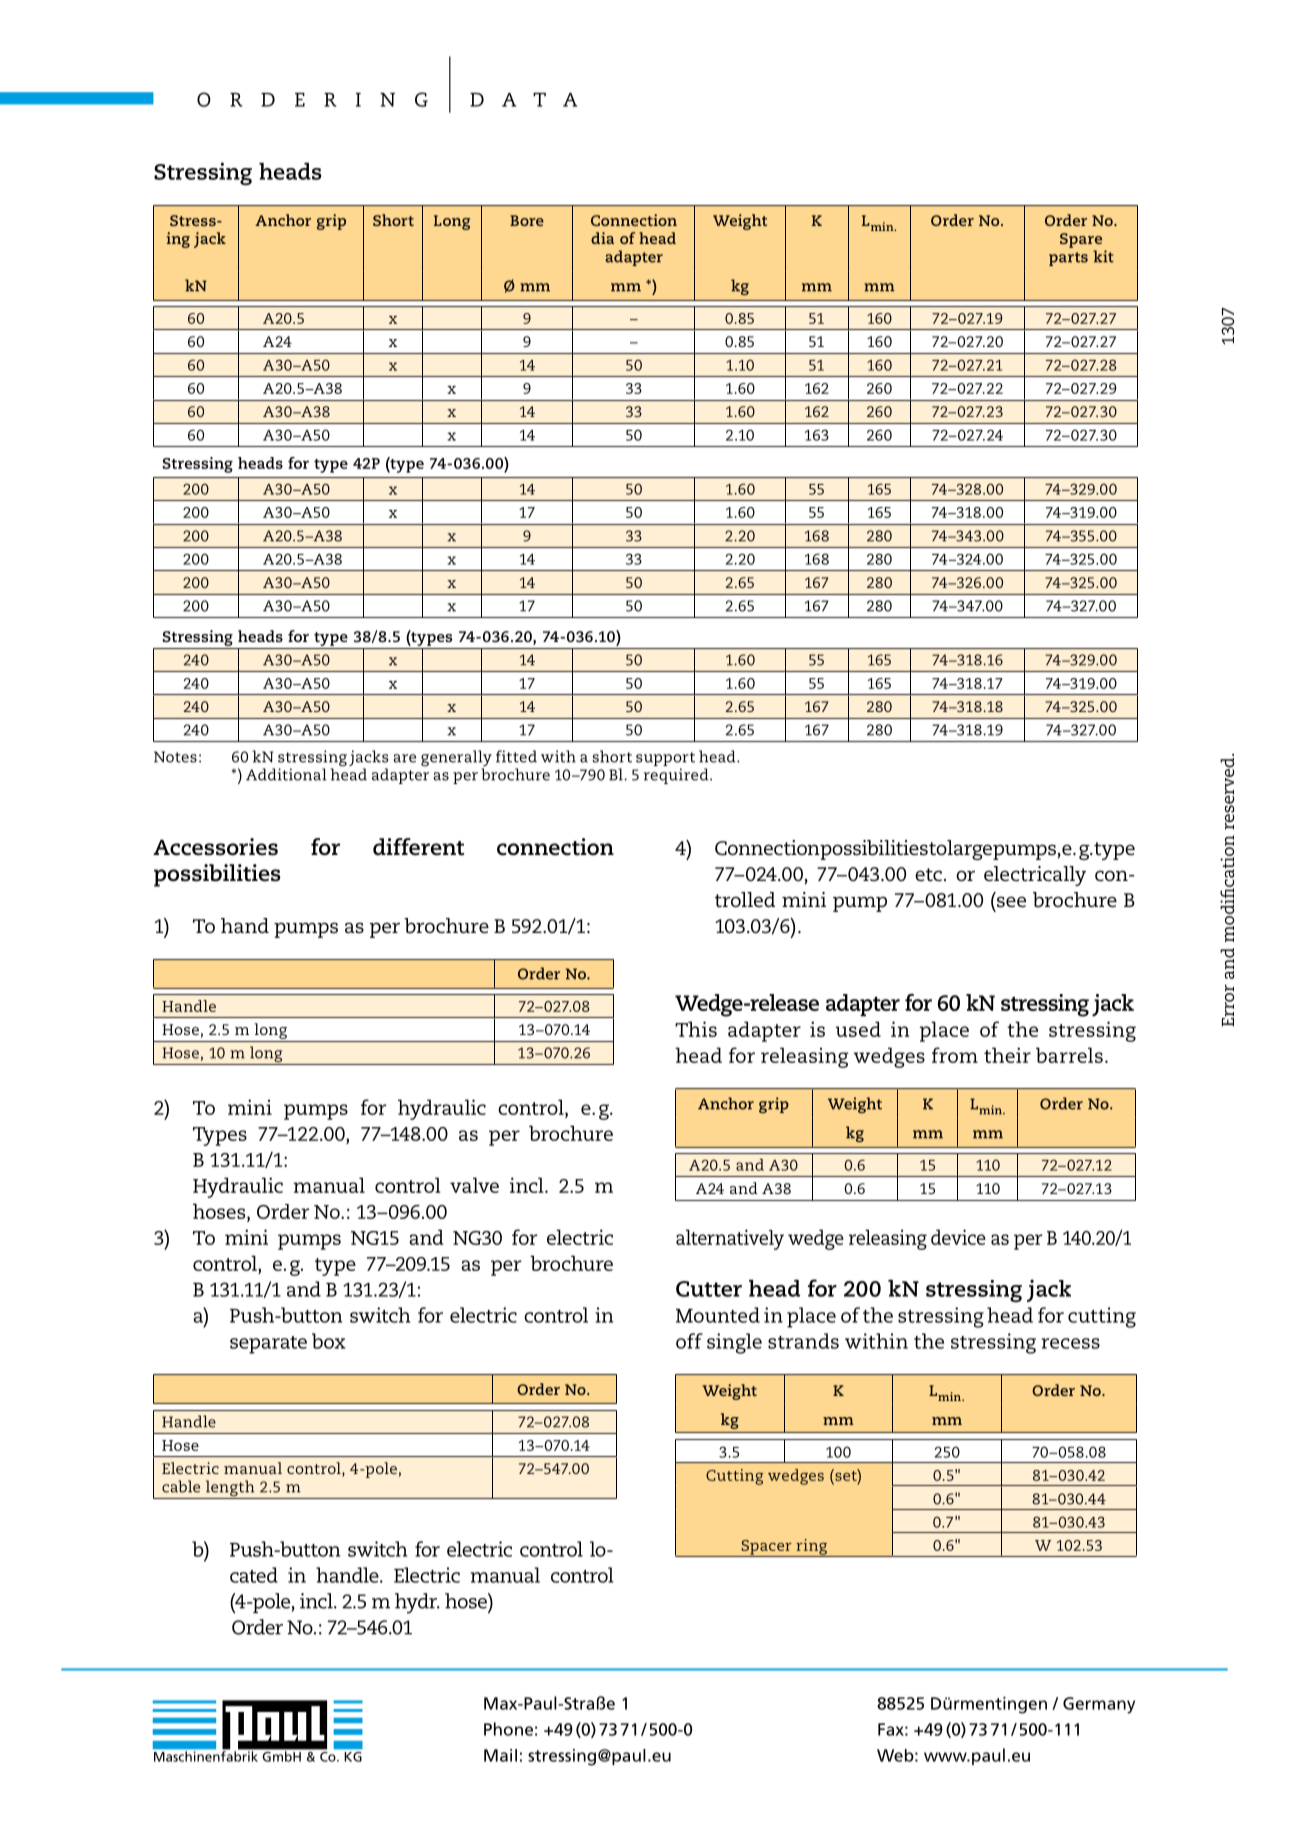 The width and height of the image is (1289, 1823). What do you see at coordinates (969, 850) in the image?
I see `large` at bounding box center [969, 850].
